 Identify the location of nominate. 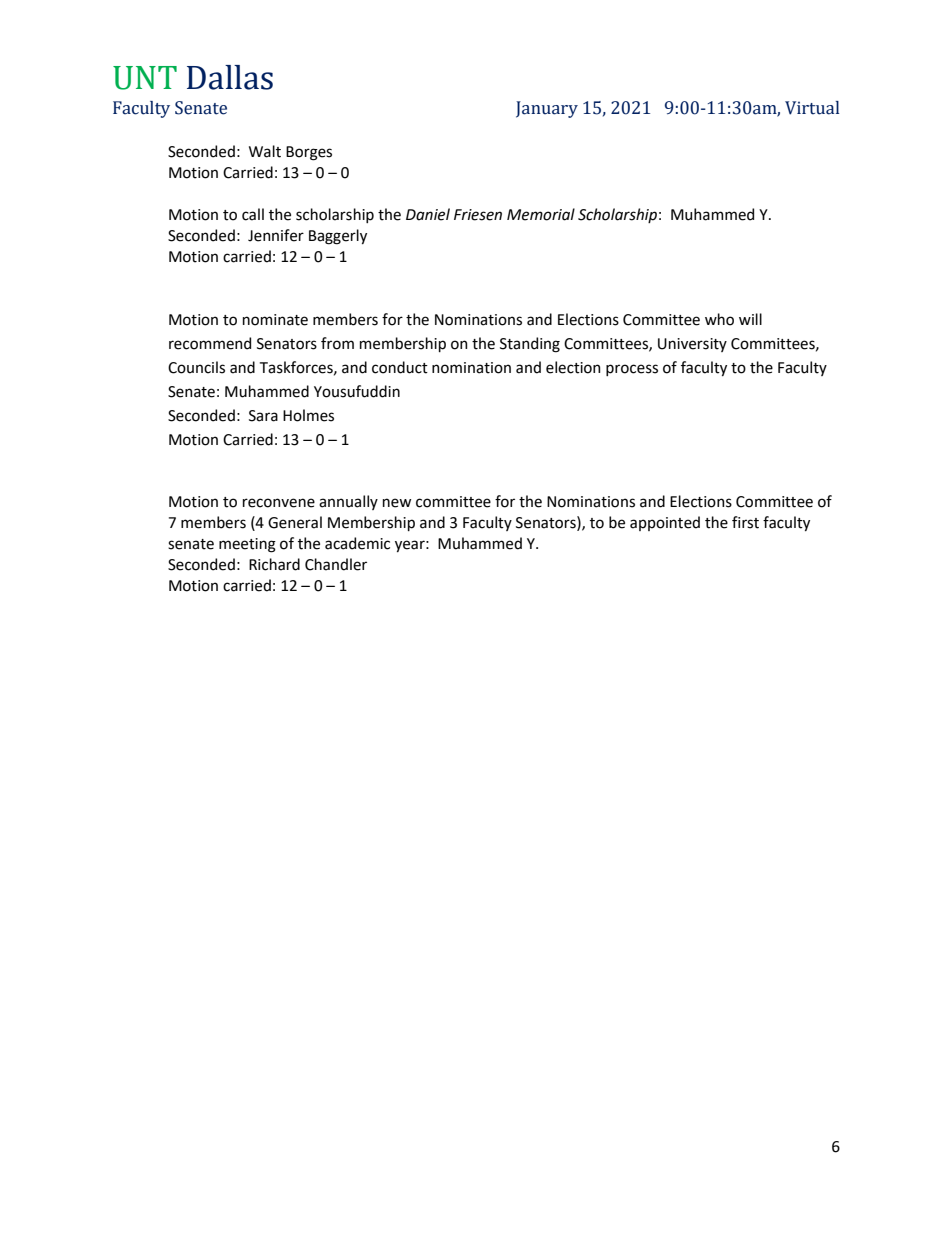
(275, 320).
